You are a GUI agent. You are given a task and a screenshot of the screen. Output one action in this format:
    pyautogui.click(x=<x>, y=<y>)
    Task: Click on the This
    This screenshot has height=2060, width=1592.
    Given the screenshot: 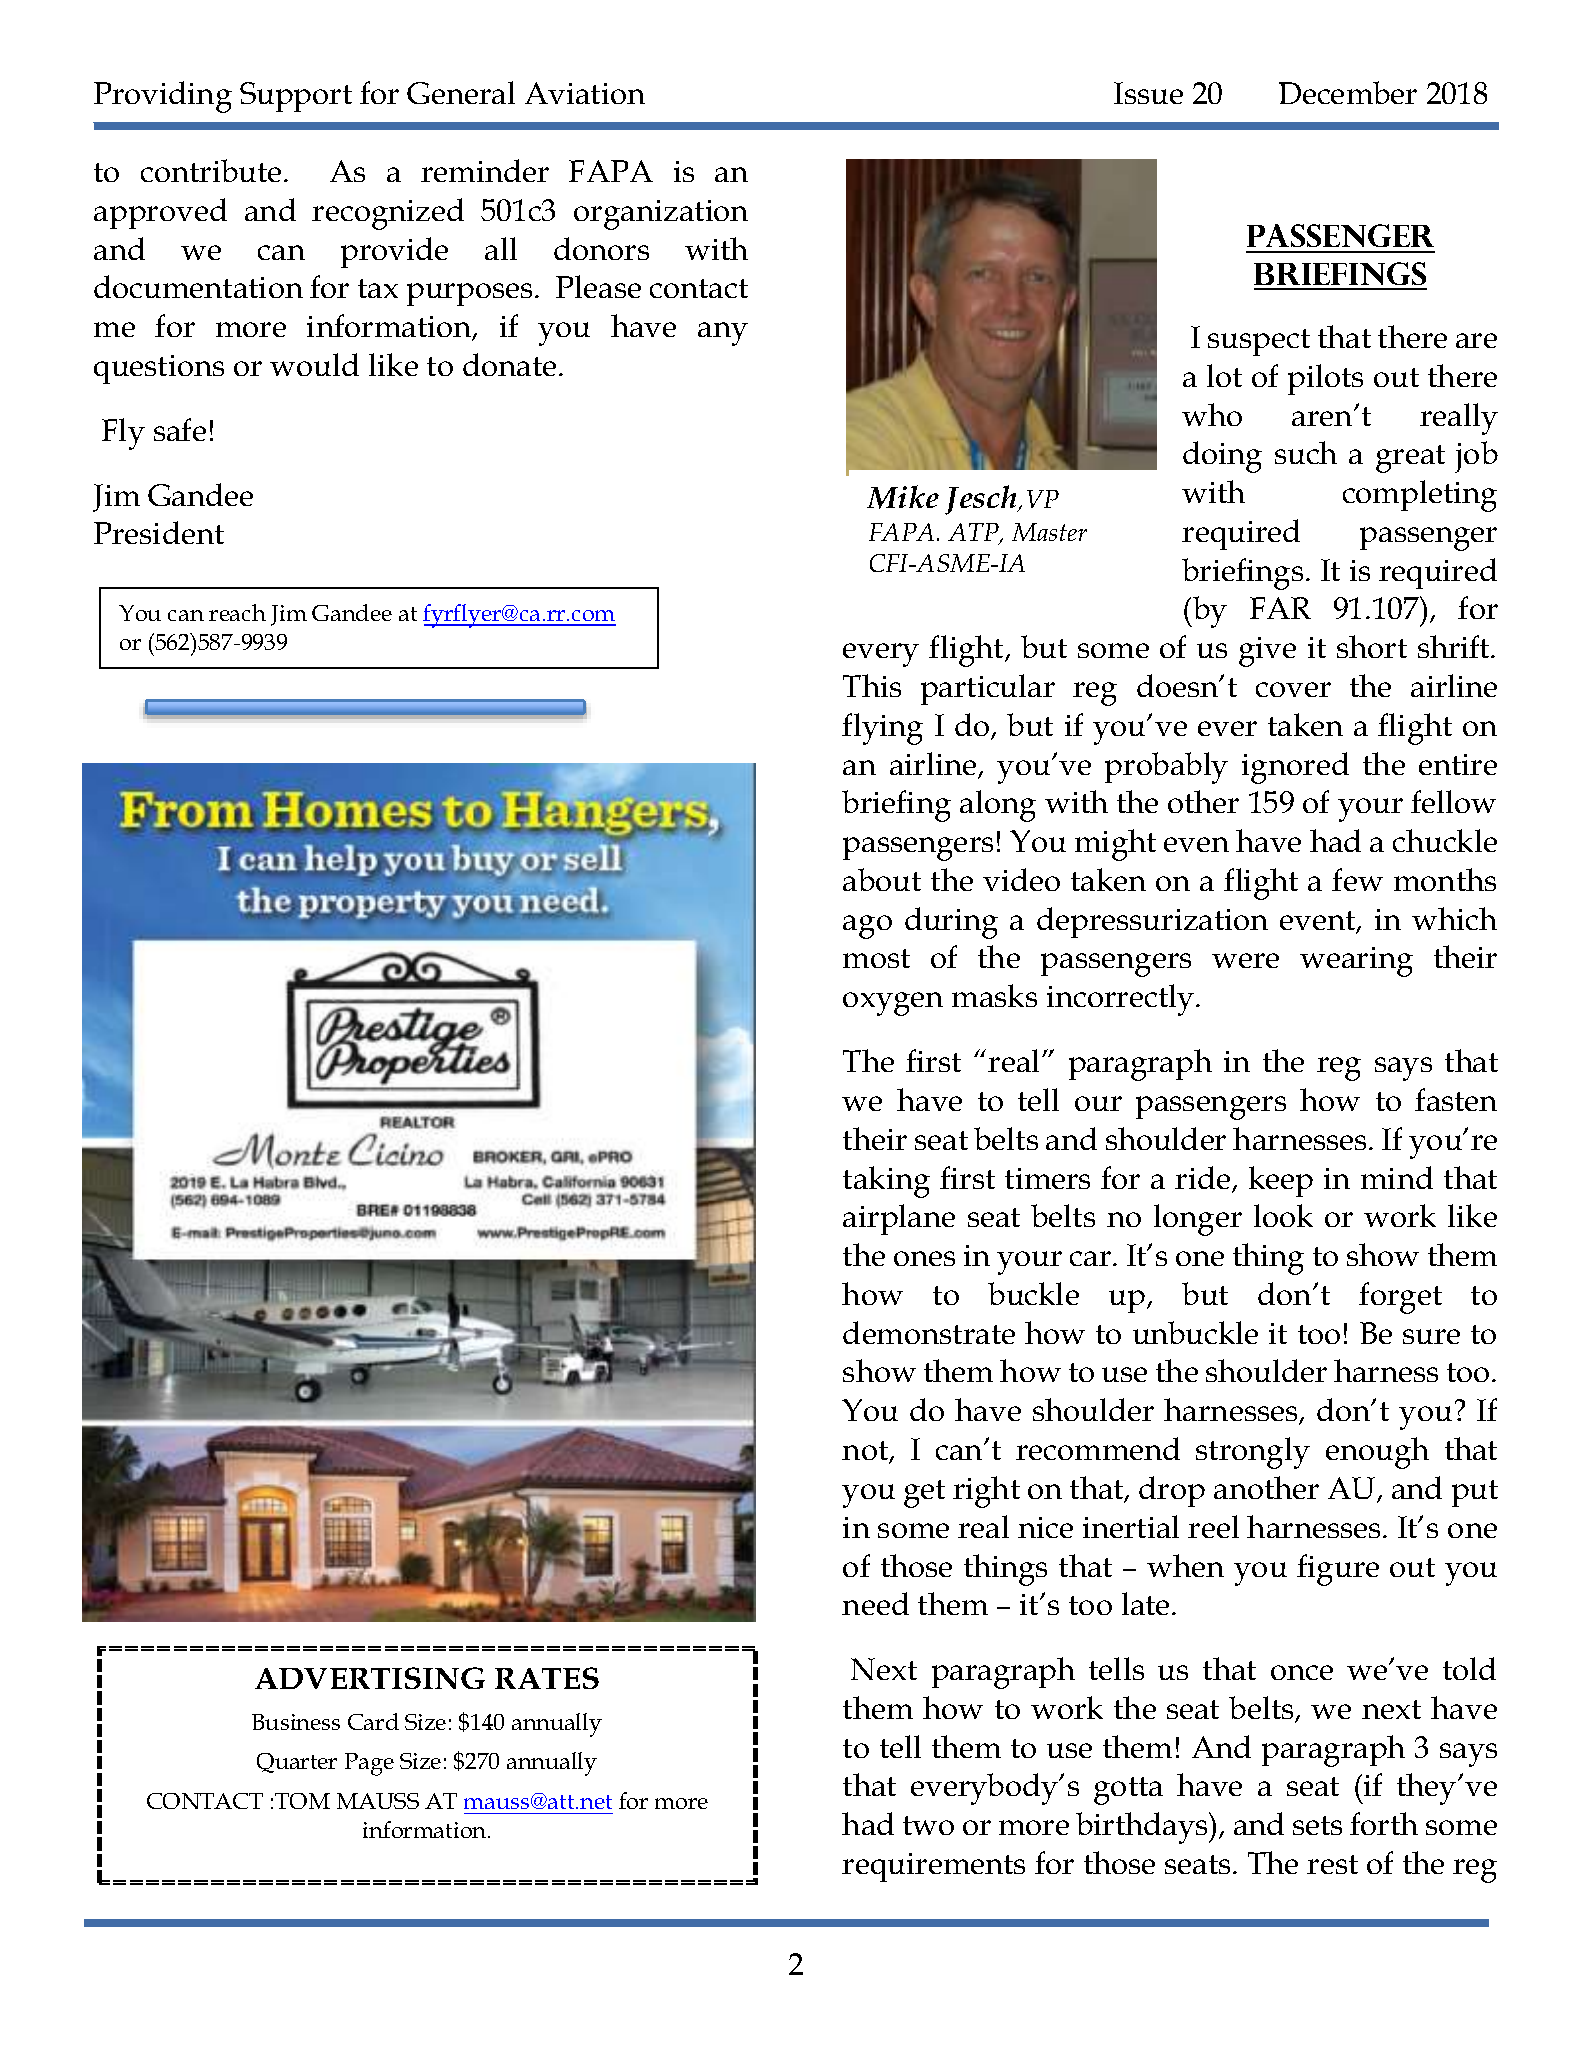 What is the action you would take?
    pyautogui.click(x=872, y=685)
